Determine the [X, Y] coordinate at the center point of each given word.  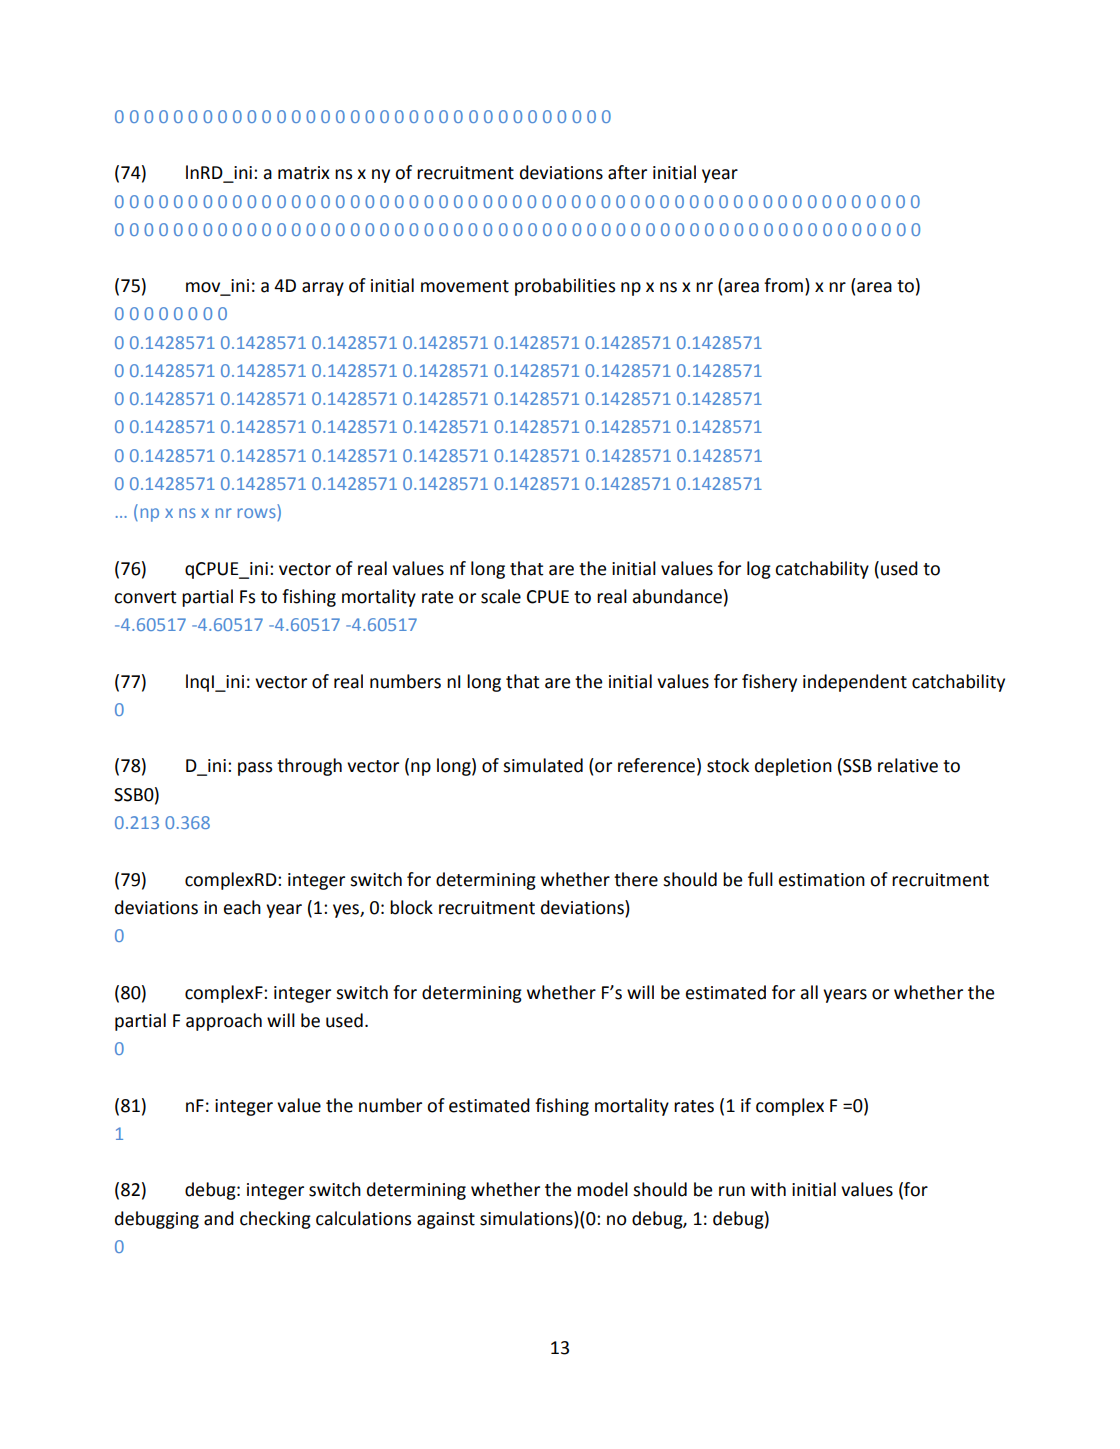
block [411, 907]
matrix [304, 173]
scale [501, 596]
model [602, 1189]
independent [855, 683]
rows [257, 513]
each [242, 907]
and [219, 1218]
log [759, 570]
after [627, 172]
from [783, 285]
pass [255, 769]
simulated [543, 765]
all [809, 992]
